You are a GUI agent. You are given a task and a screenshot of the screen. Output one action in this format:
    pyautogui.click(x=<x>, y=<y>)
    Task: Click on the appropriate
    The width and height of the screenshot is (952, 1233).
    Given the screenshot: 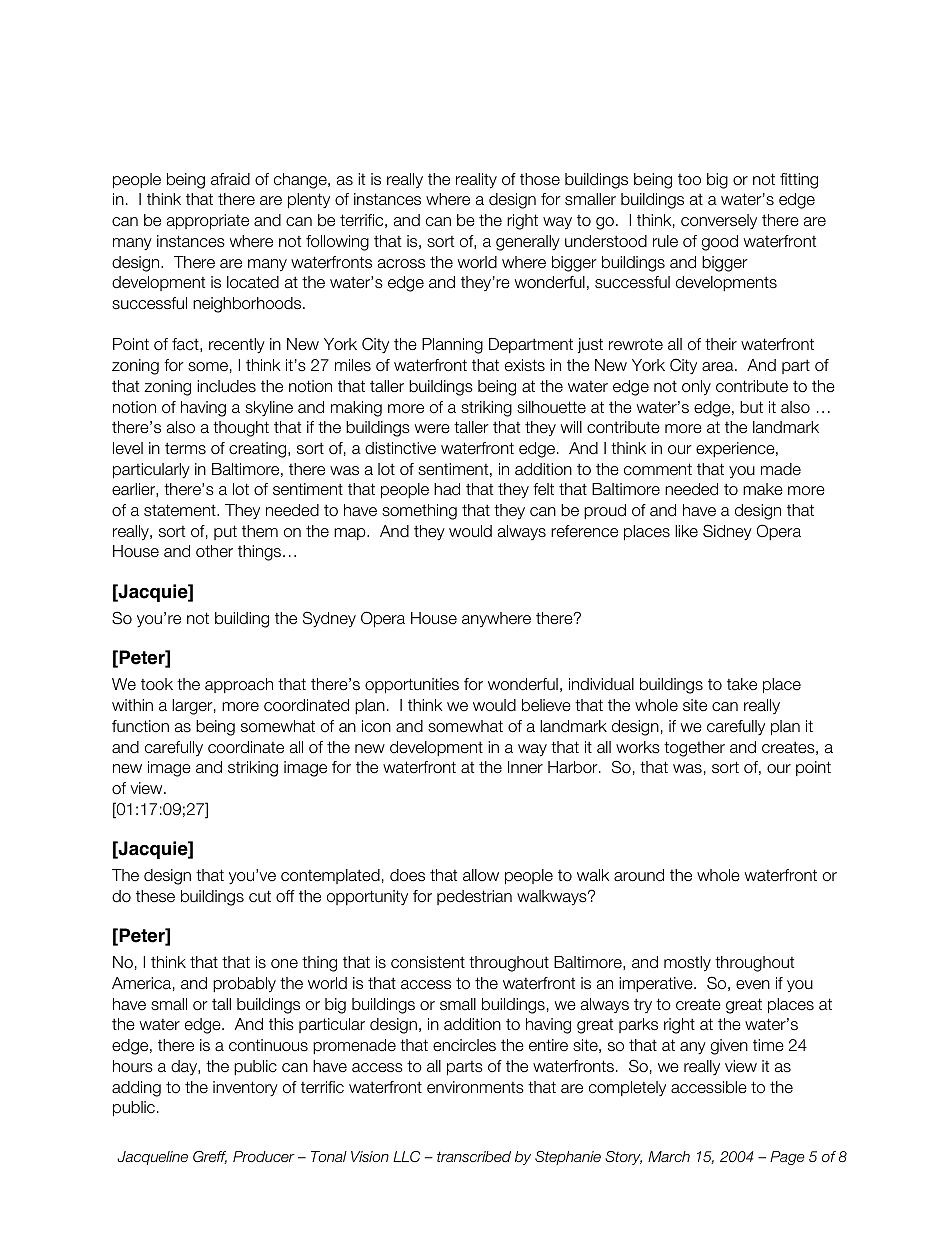 What is the action you would take?
    pyautogui.click(x=208, y=222)
